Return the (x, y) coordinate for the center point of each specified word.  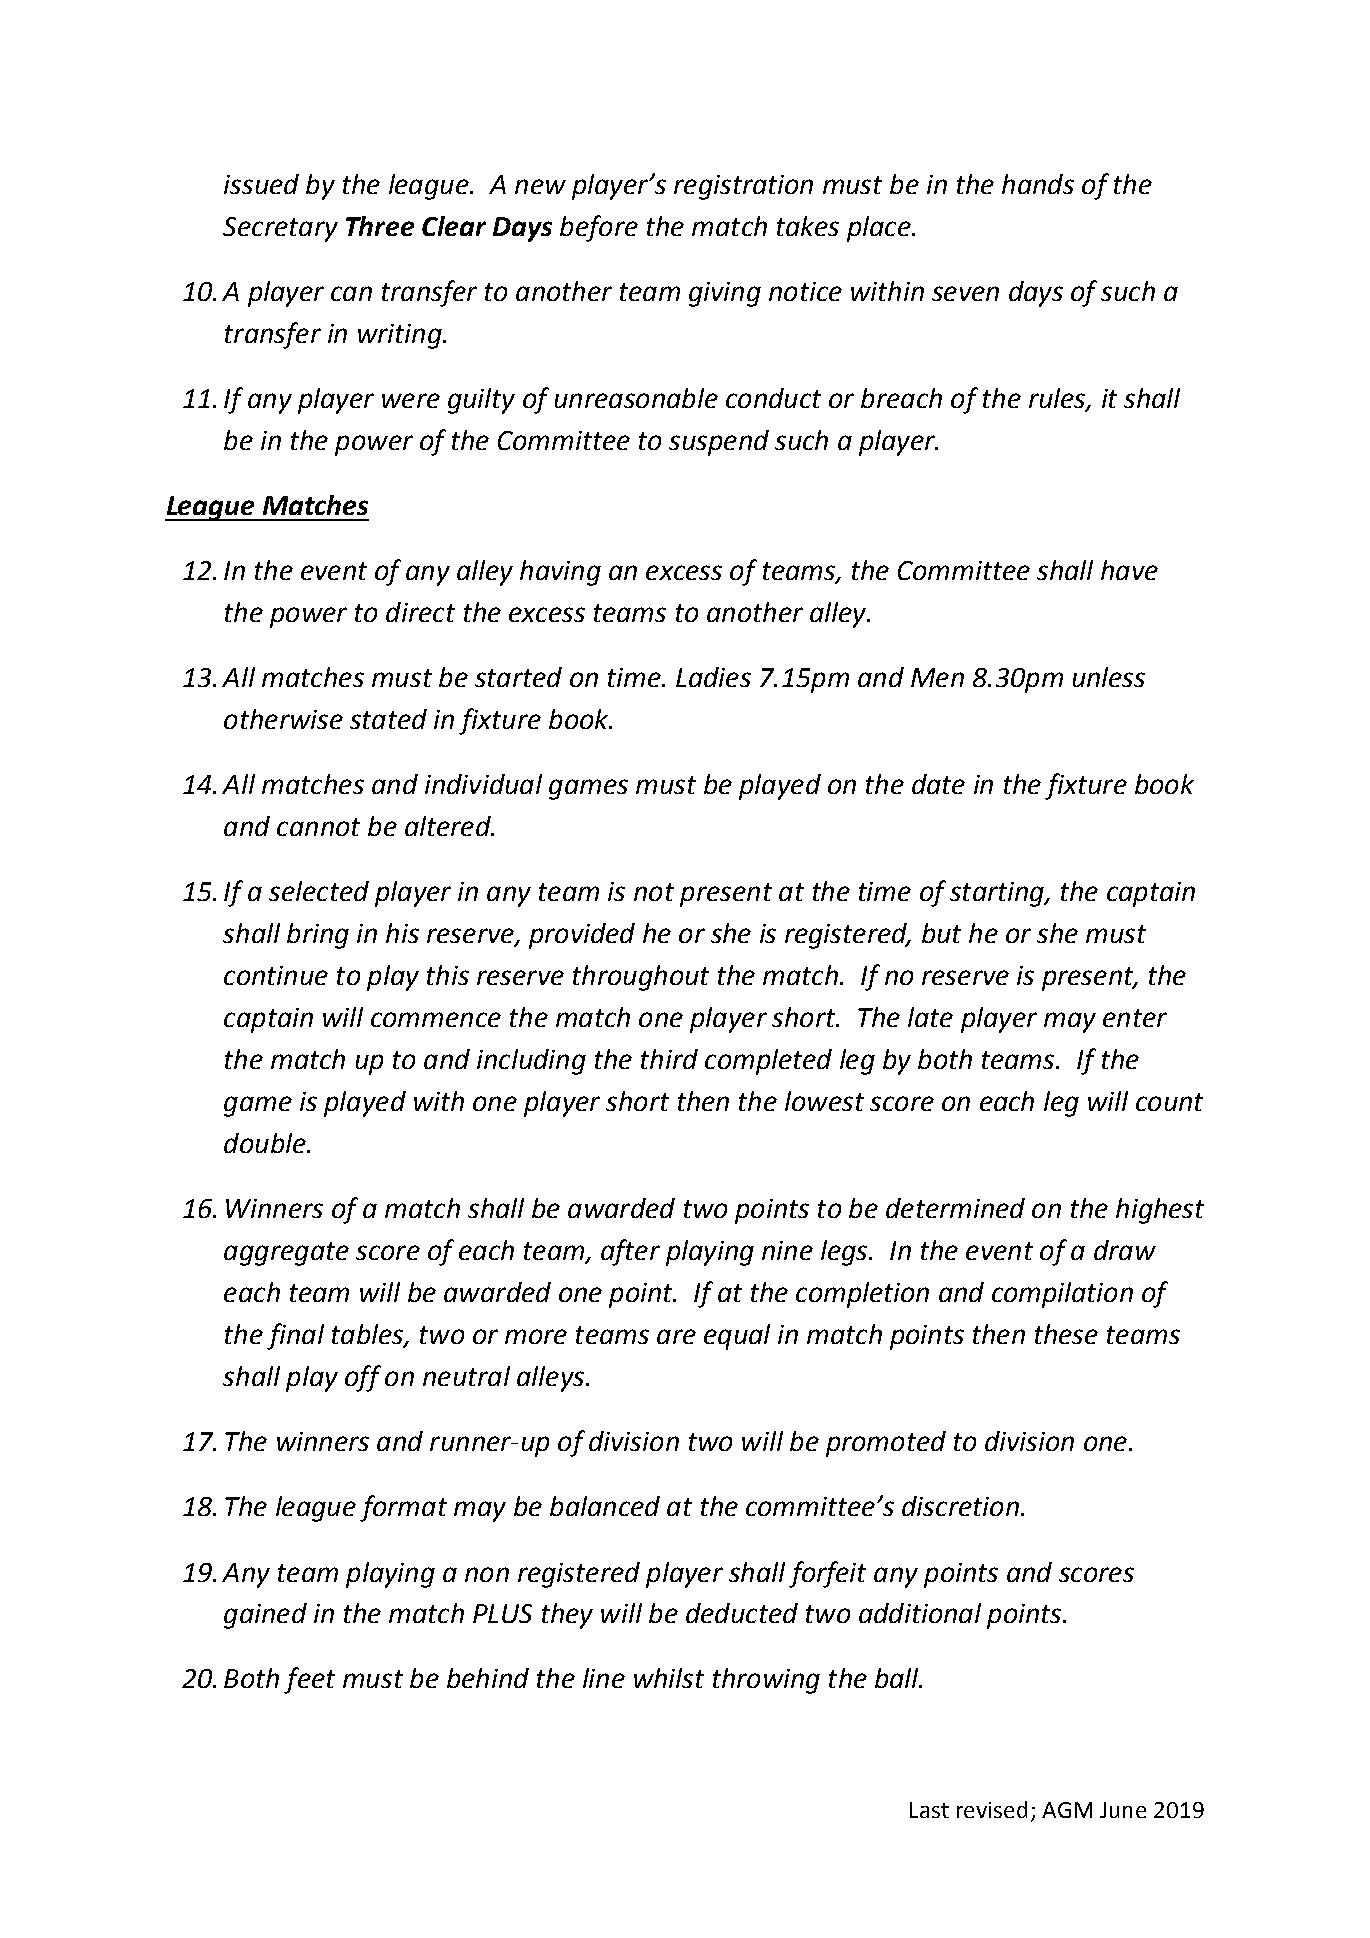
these (1066, 1334)
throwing (766, 1681)
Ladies (713, 677)
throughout (641, 978)
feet (309, 1680)
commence (436, 1019)
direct (420, 612)
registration (743, 187)
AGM (1067, 1810)
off (363, 1378)
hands (1038, 184)
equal (737, 1337)
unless (1109, 677)
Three (380, 226)
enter (1135, 1018)
